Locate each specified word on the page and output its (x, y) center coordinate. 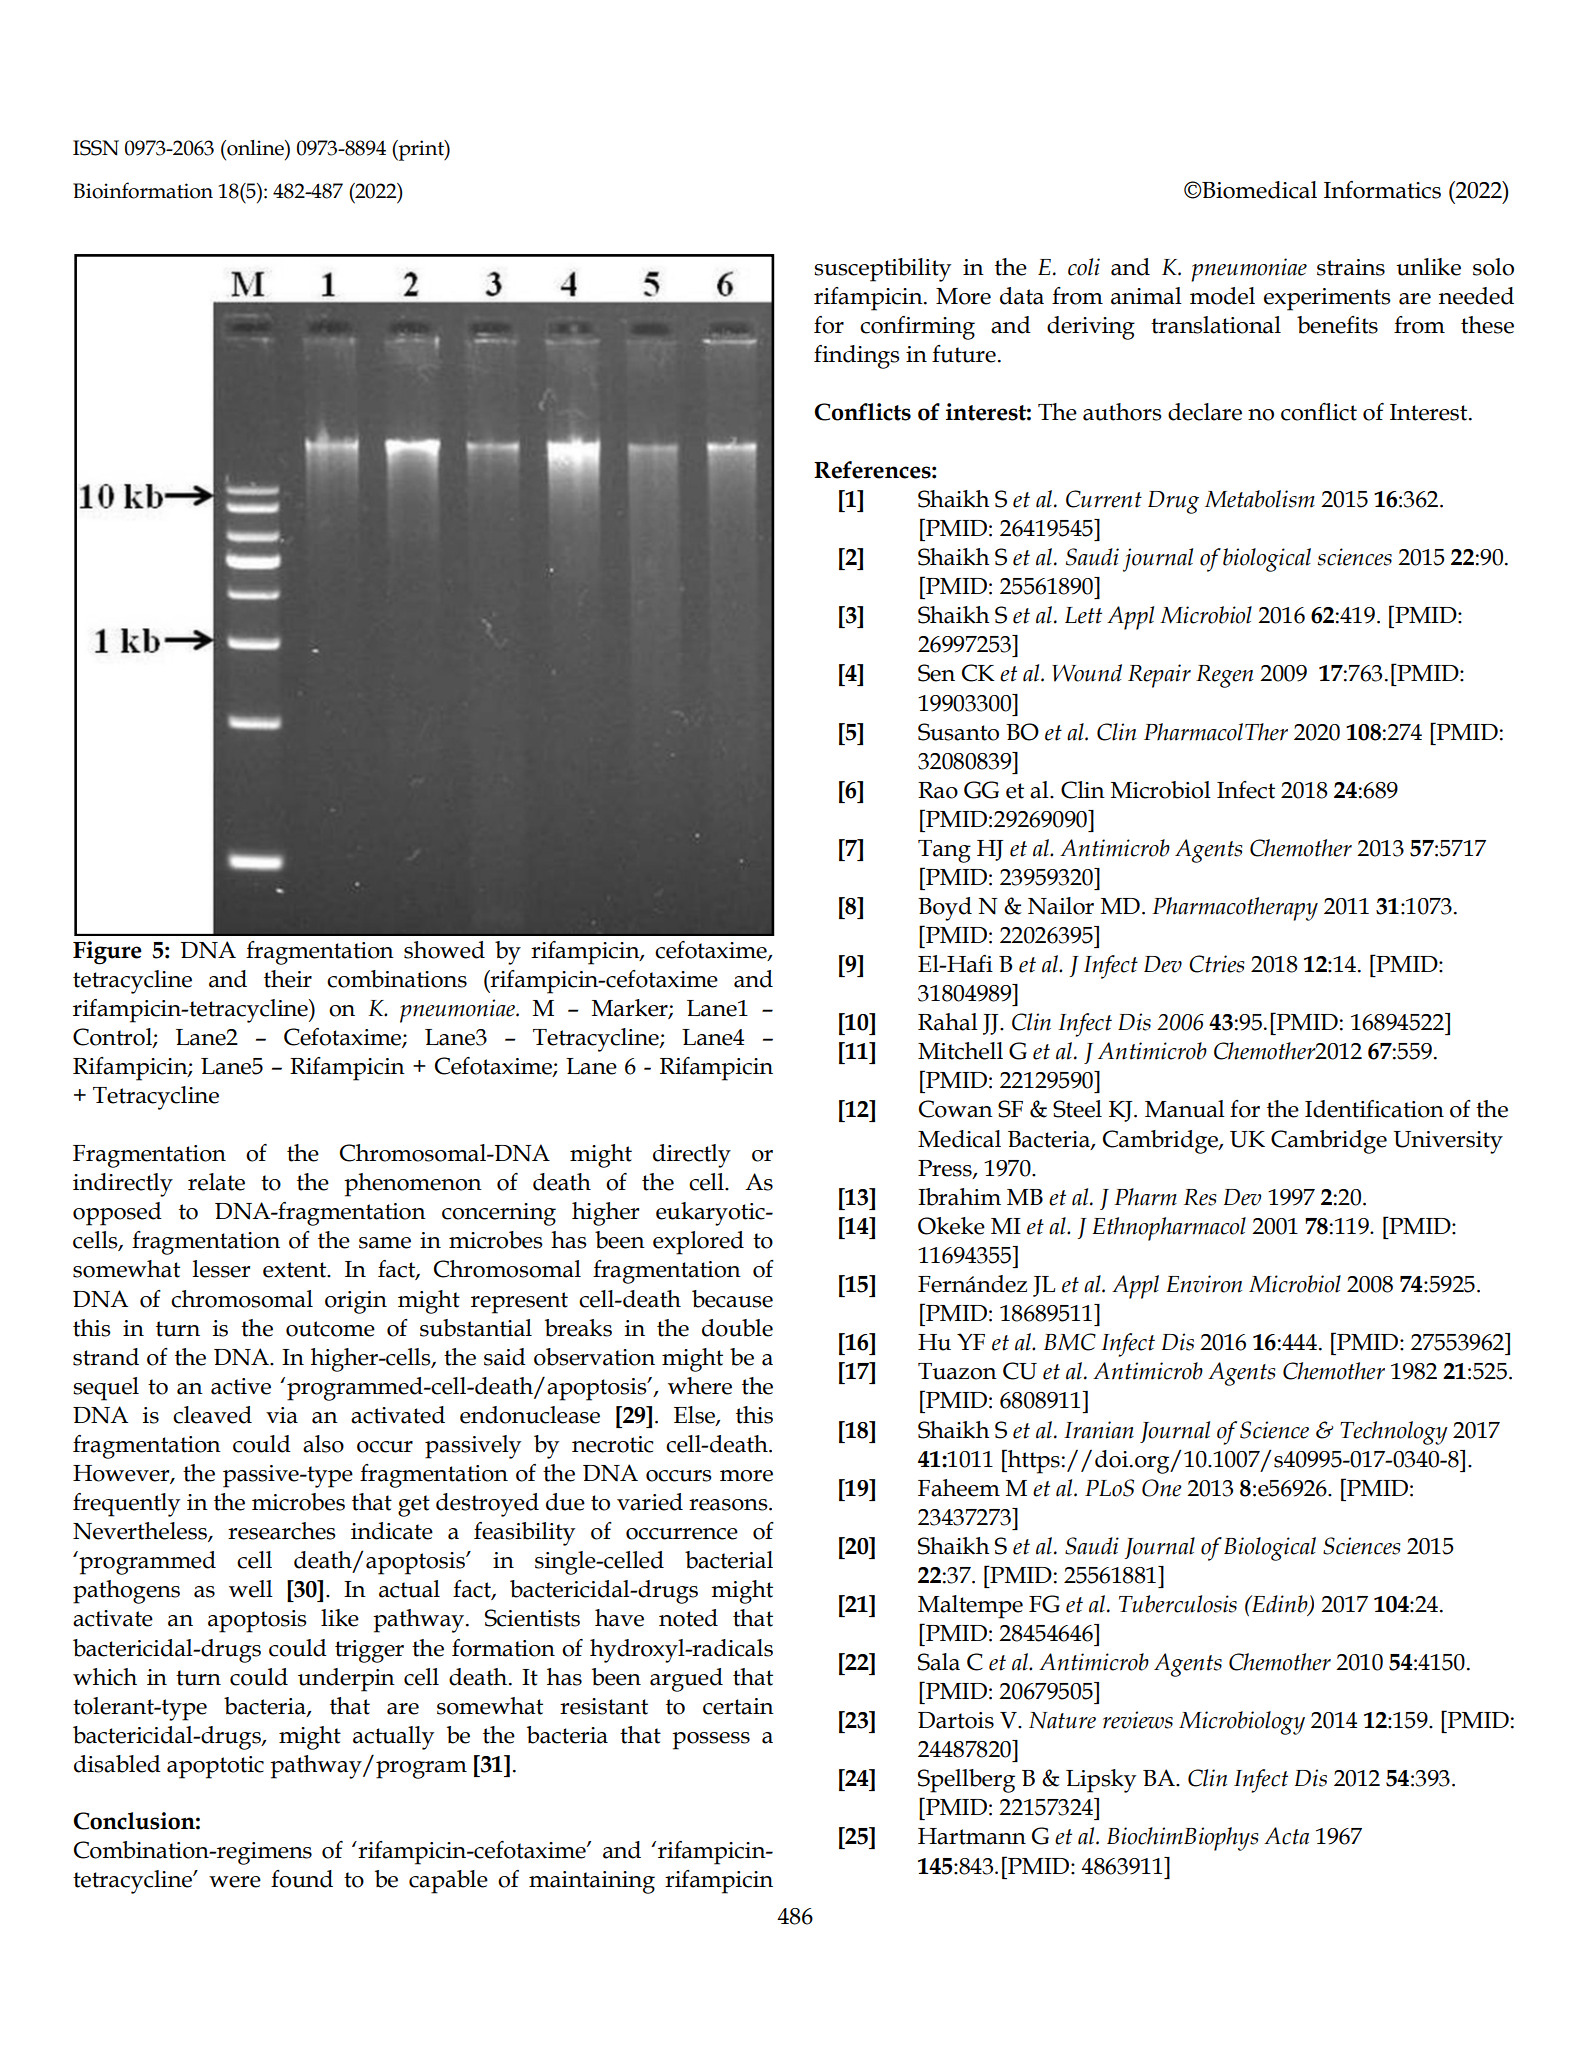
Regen (1224, 676)
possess (711, 1741)
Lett (1083, 615)
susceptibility (882, 270)
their (288, 979)
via (282, 1415)
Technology (1394, 1433)
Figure (107, 953)
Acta (1286, 1836)
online (255, 148)
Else (695, 1416)
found (302, 1879)
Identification (1374, 1109)
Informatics (1382, 190)
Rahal (948, 1022)
